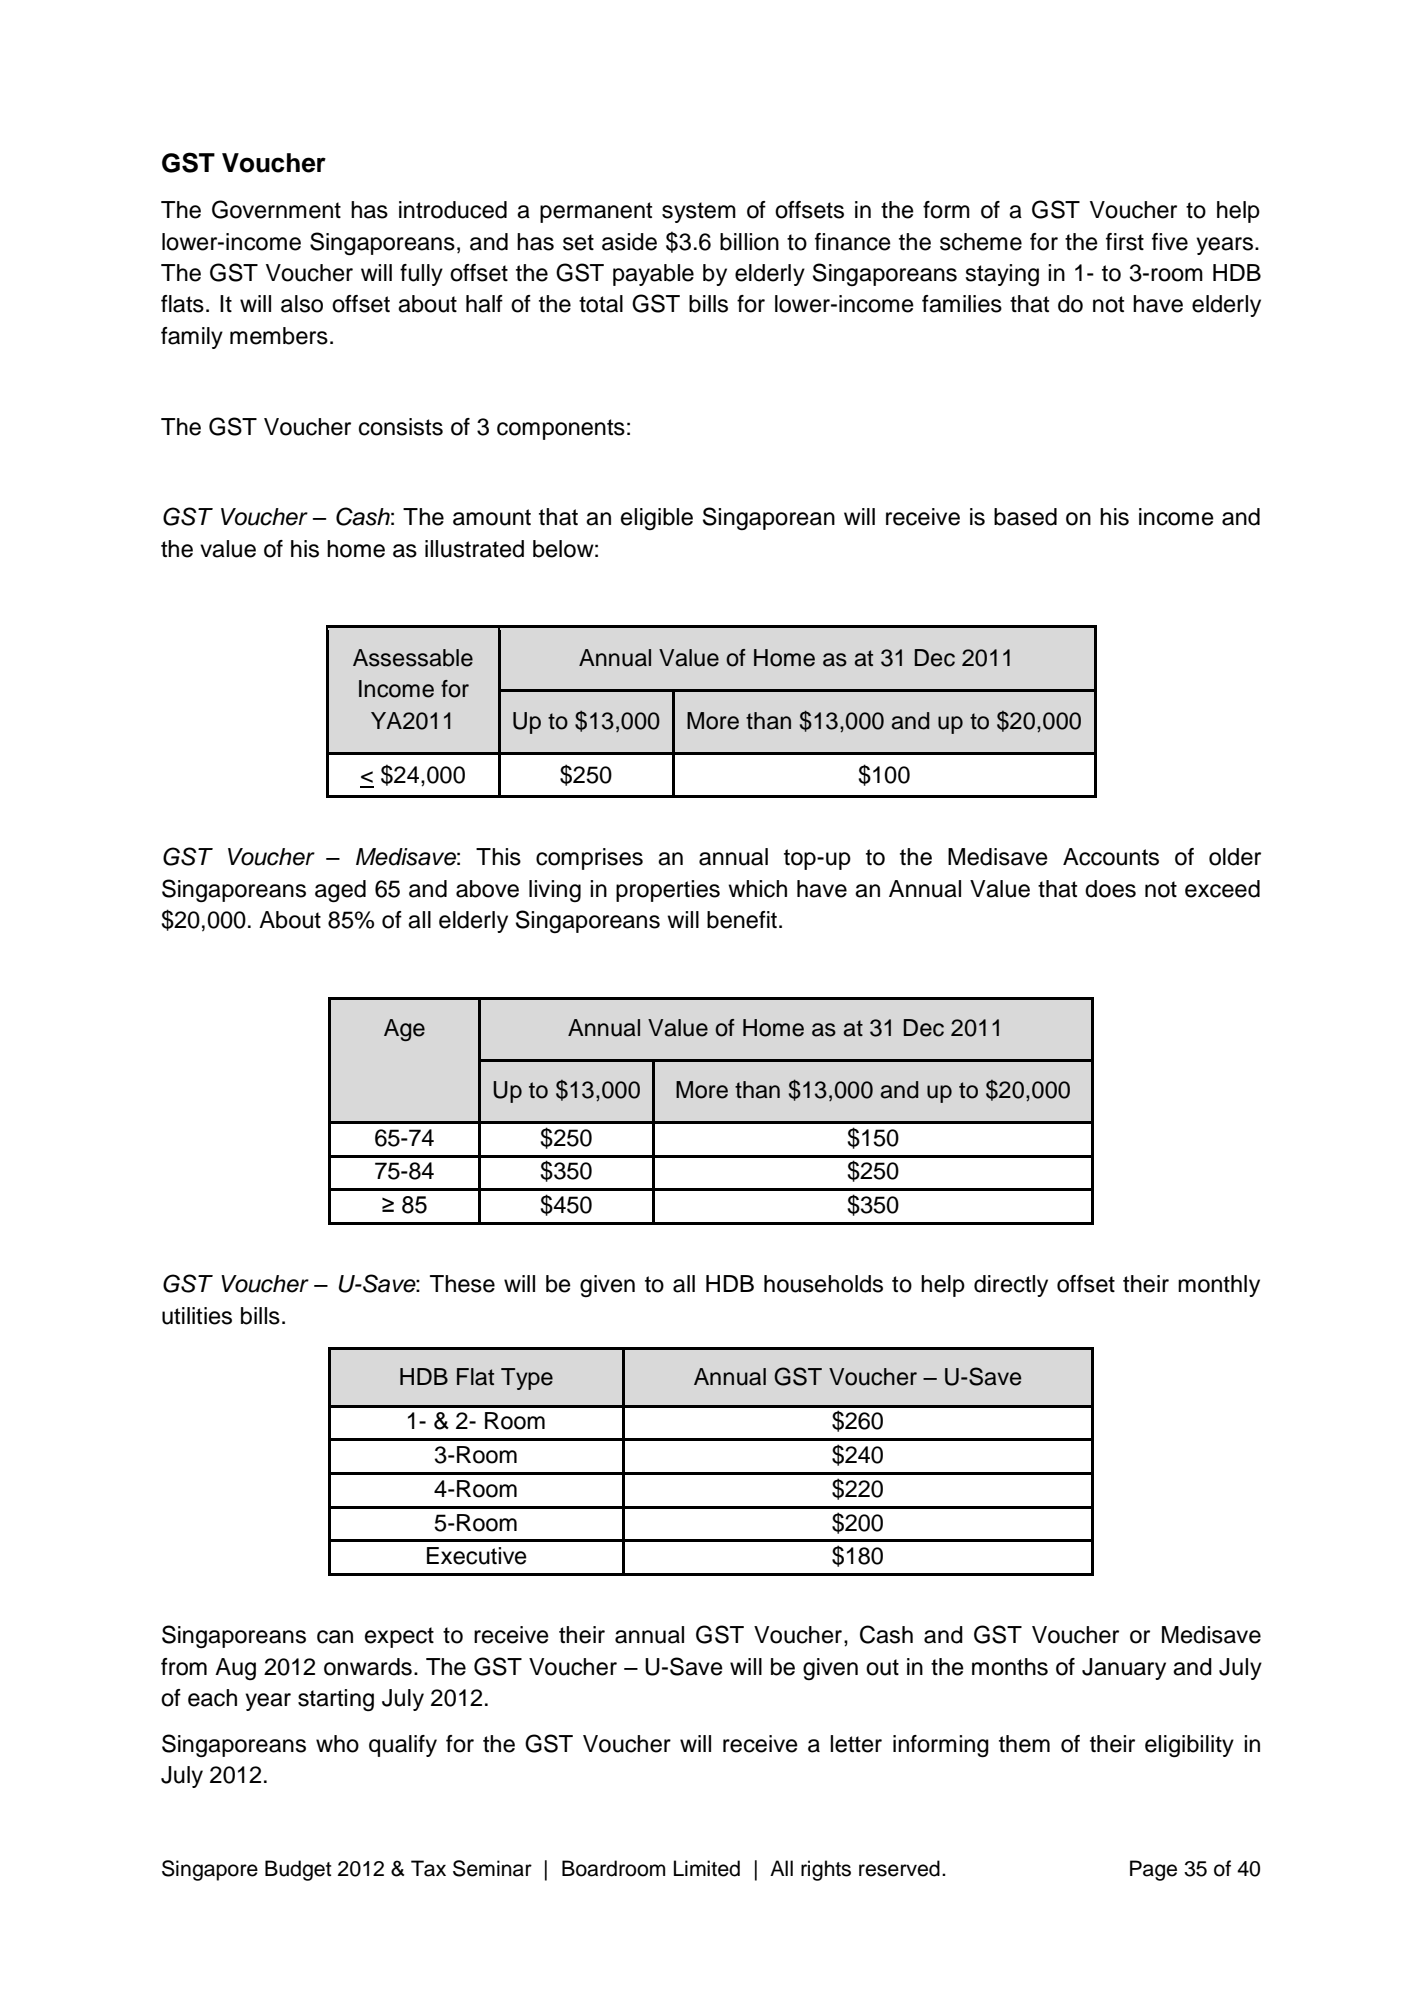 The image size is (1409, 1993). I want to click on first, so click(1125, 242).
